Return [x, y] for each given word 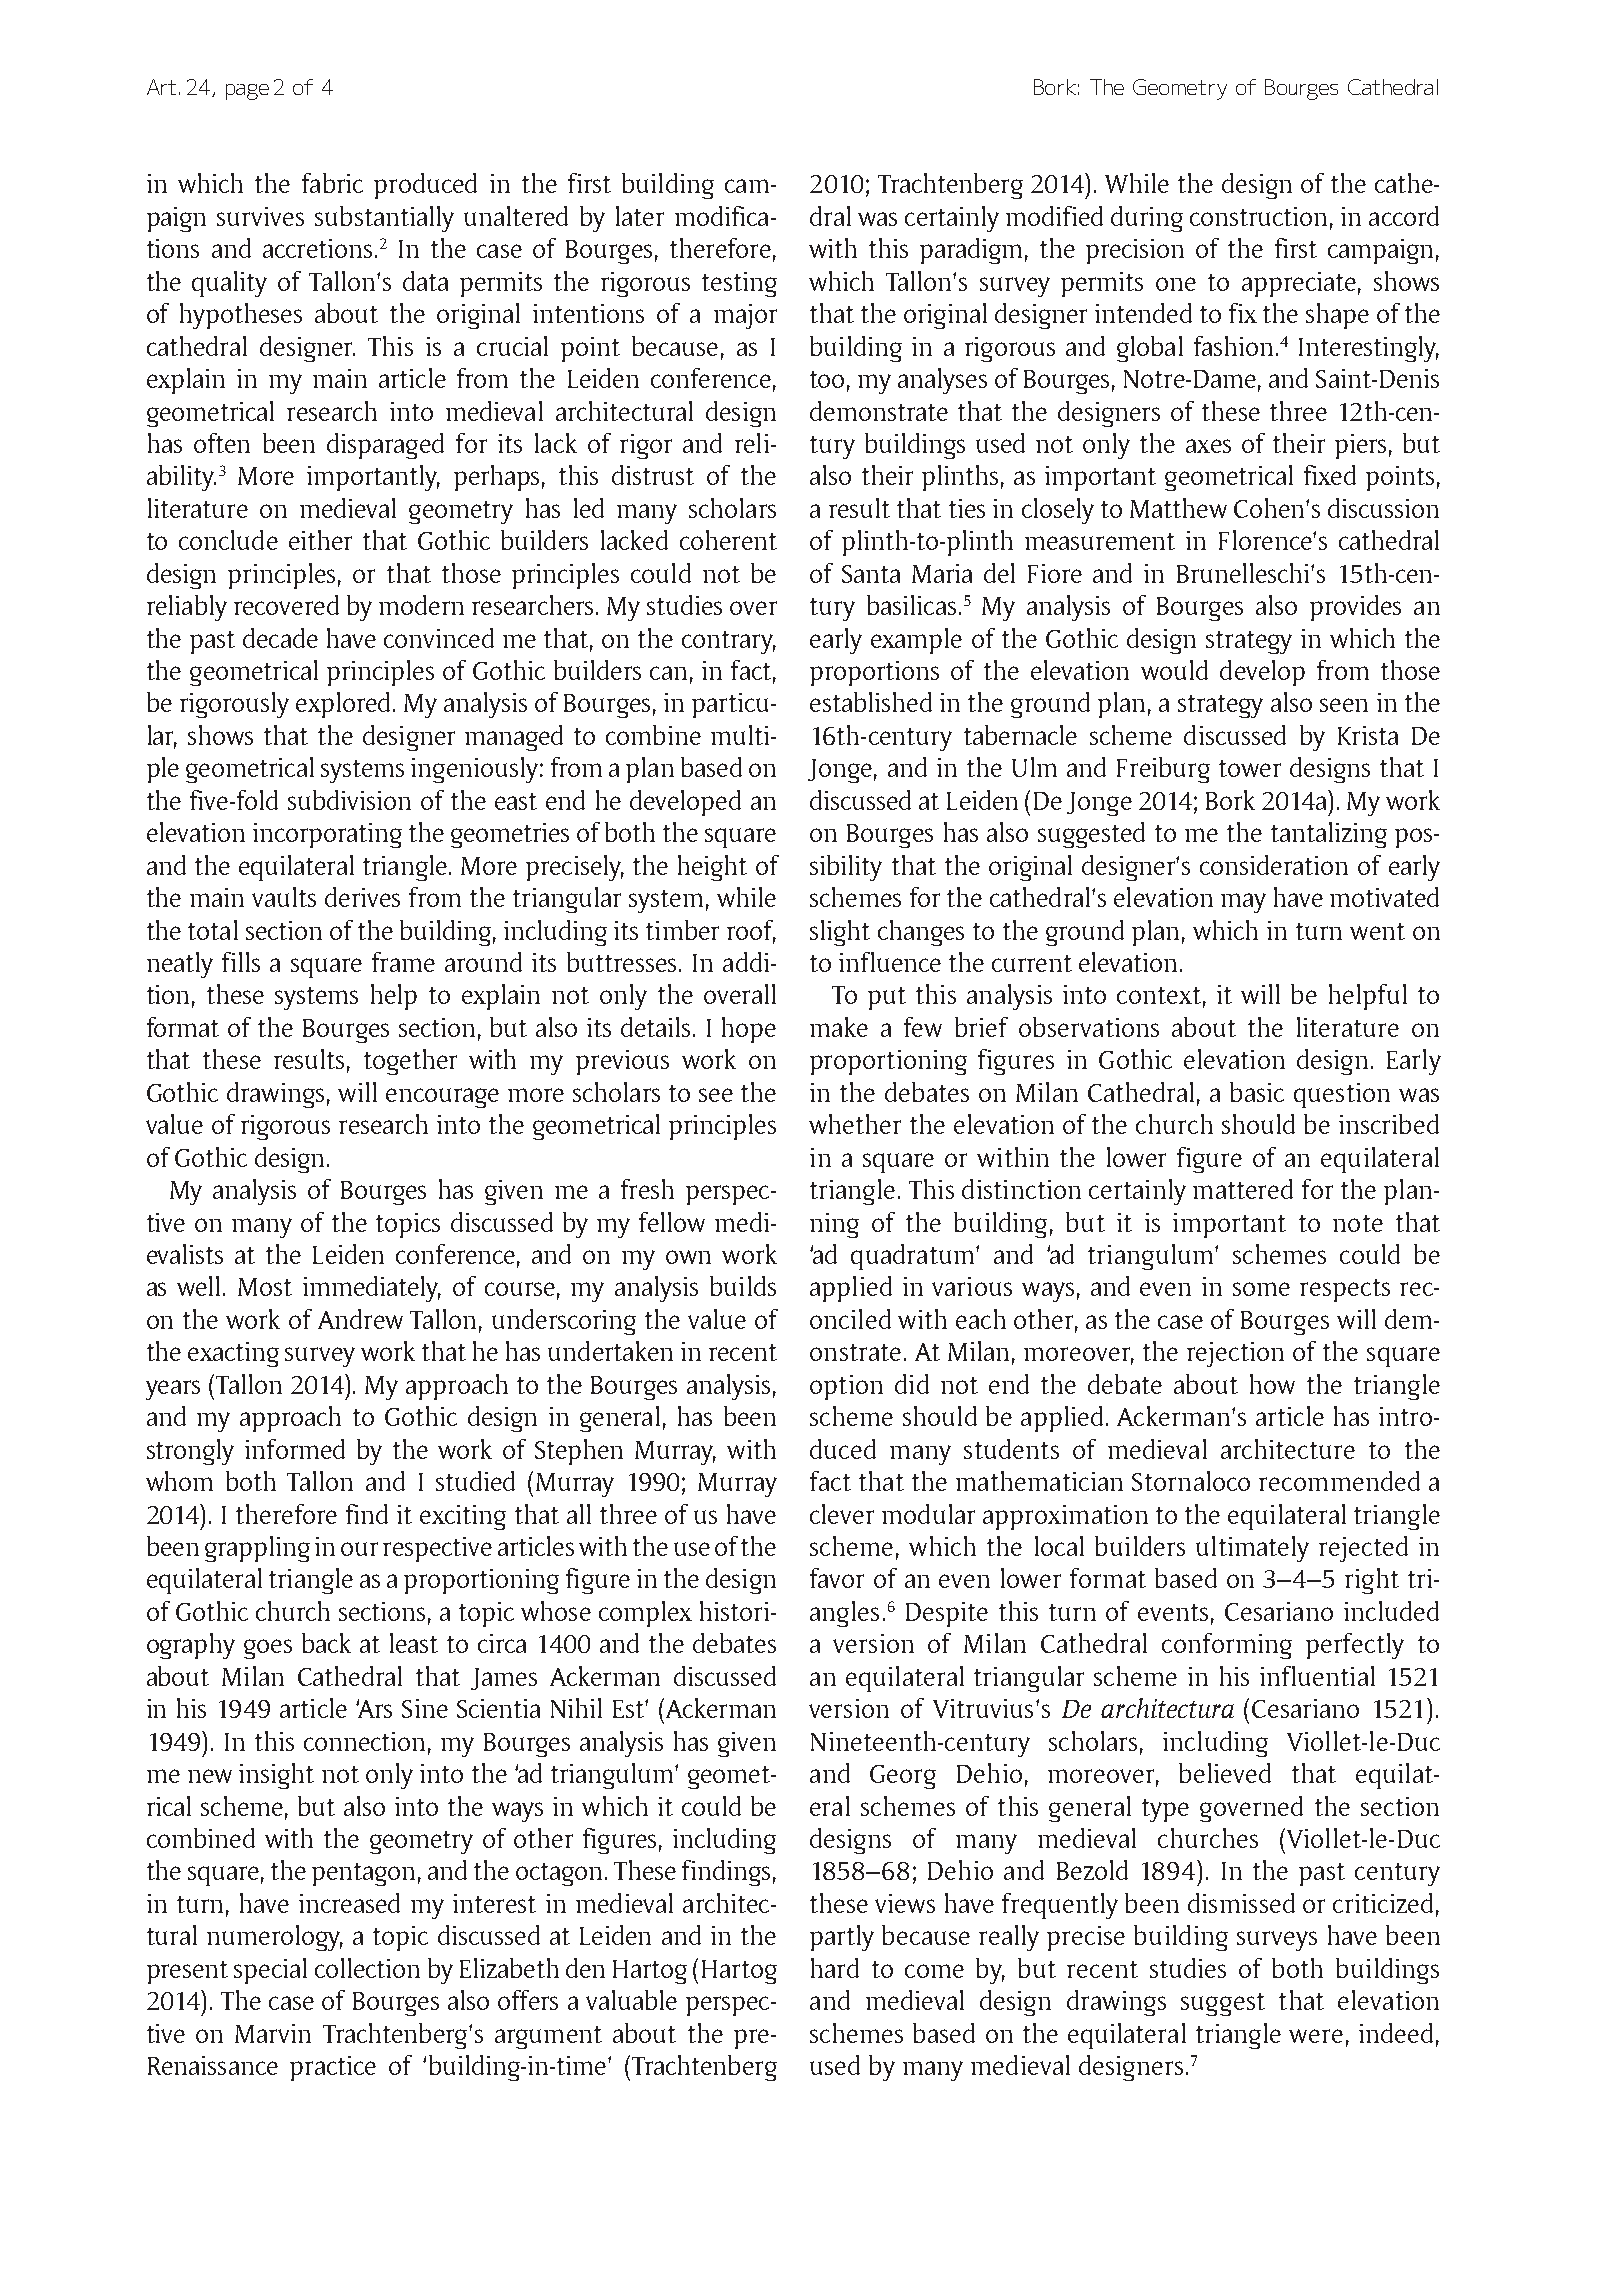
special [270, 1971]
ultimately [1252, 1549]
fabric [332, 183]
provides [1355, 608]
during [1147, 219]
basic [1257, 1092]
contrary [729, 642]
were [1316, 2036]
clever [842, 1514]
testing [739, 284]
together [410, 1062]
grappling [257, 1549]
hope [749, 1030]
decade [280, 638]
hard [835, 1968]
